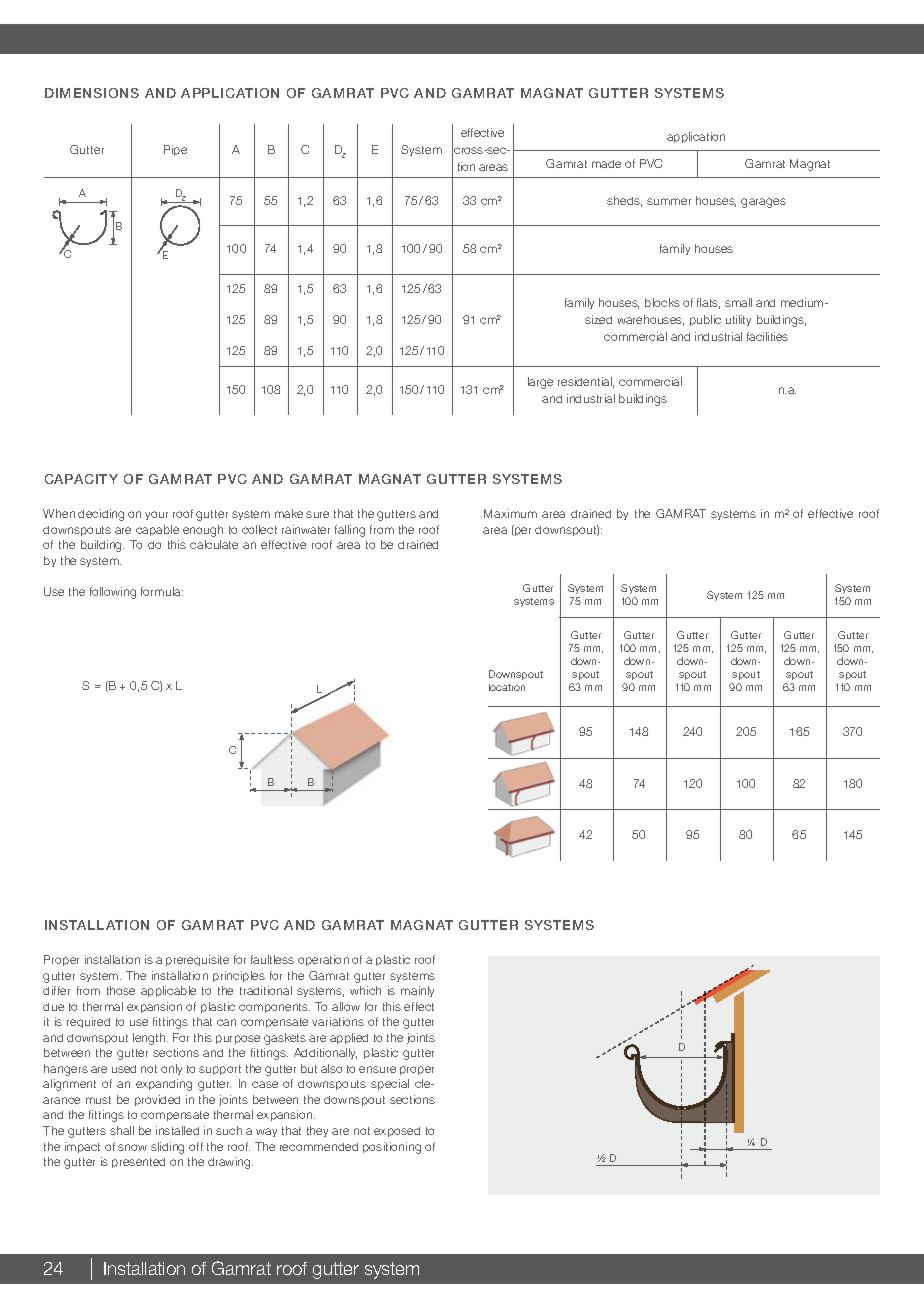 The image size is (924, 1308). I want to click on mainly, so click(417, 991).
